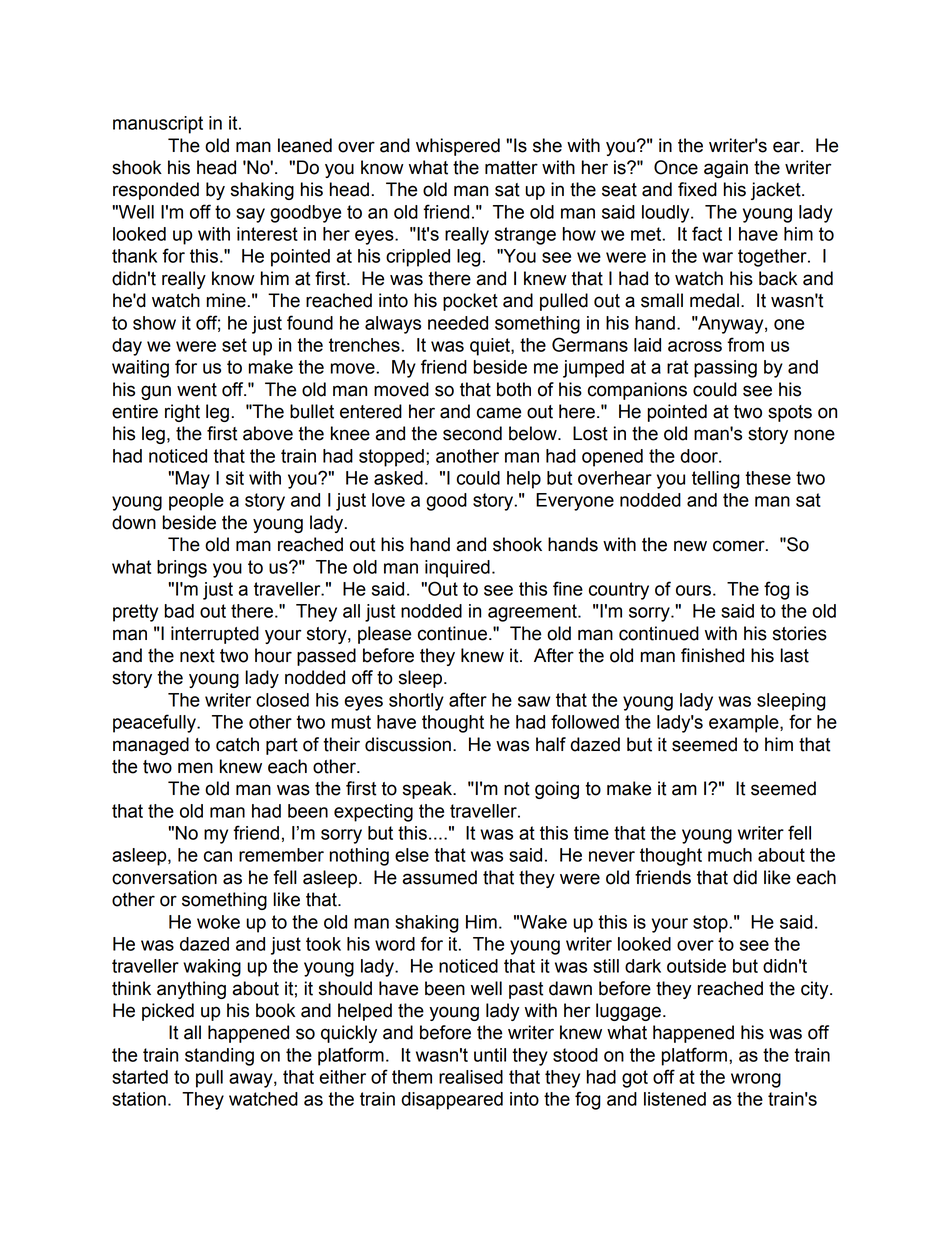 Image resolution: width=952 pixels, height=1233 pixels. What do you see at coordinates (745, 724) in the screenshot?
I see `example` at bounding box center [745, 724].
